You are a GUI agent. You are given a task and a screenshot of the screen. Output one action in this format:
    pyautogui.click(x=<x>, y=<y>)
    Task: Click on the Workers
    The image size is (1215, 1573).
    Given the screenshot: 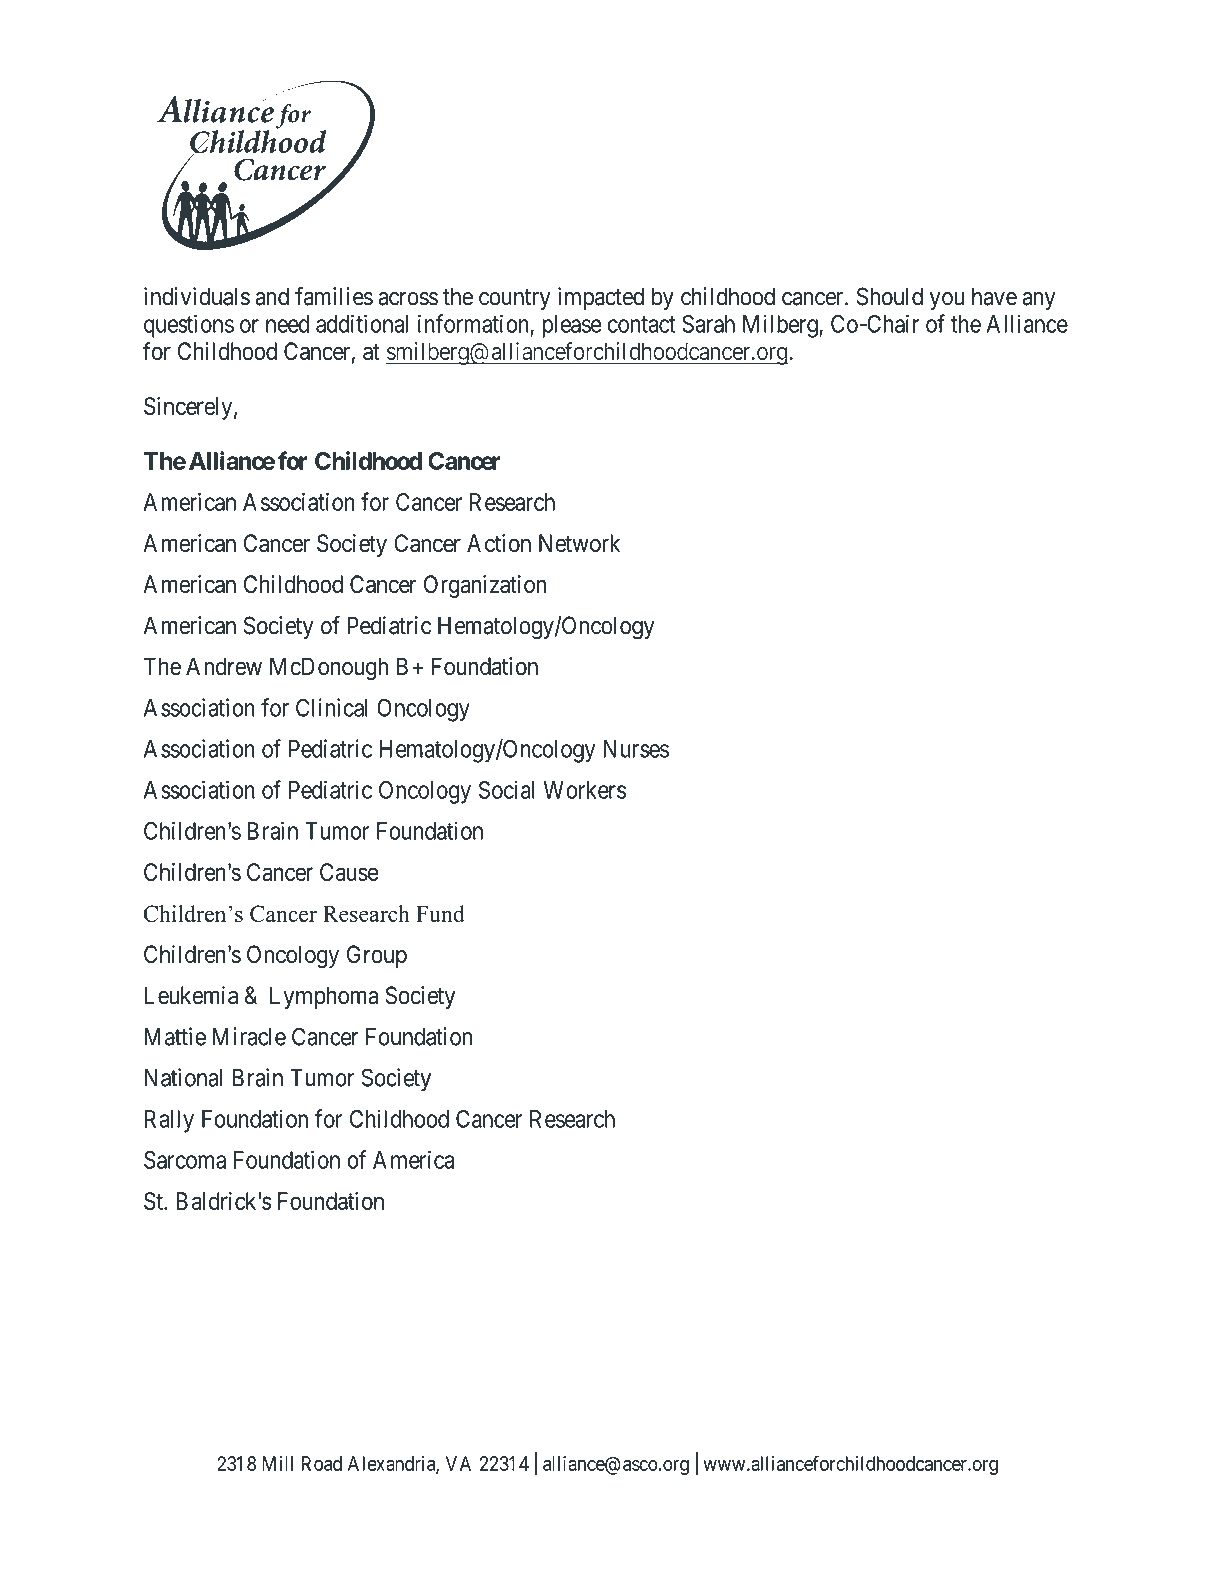 What is the action you would take?
    pyautogui.click(x=584, y=790)
